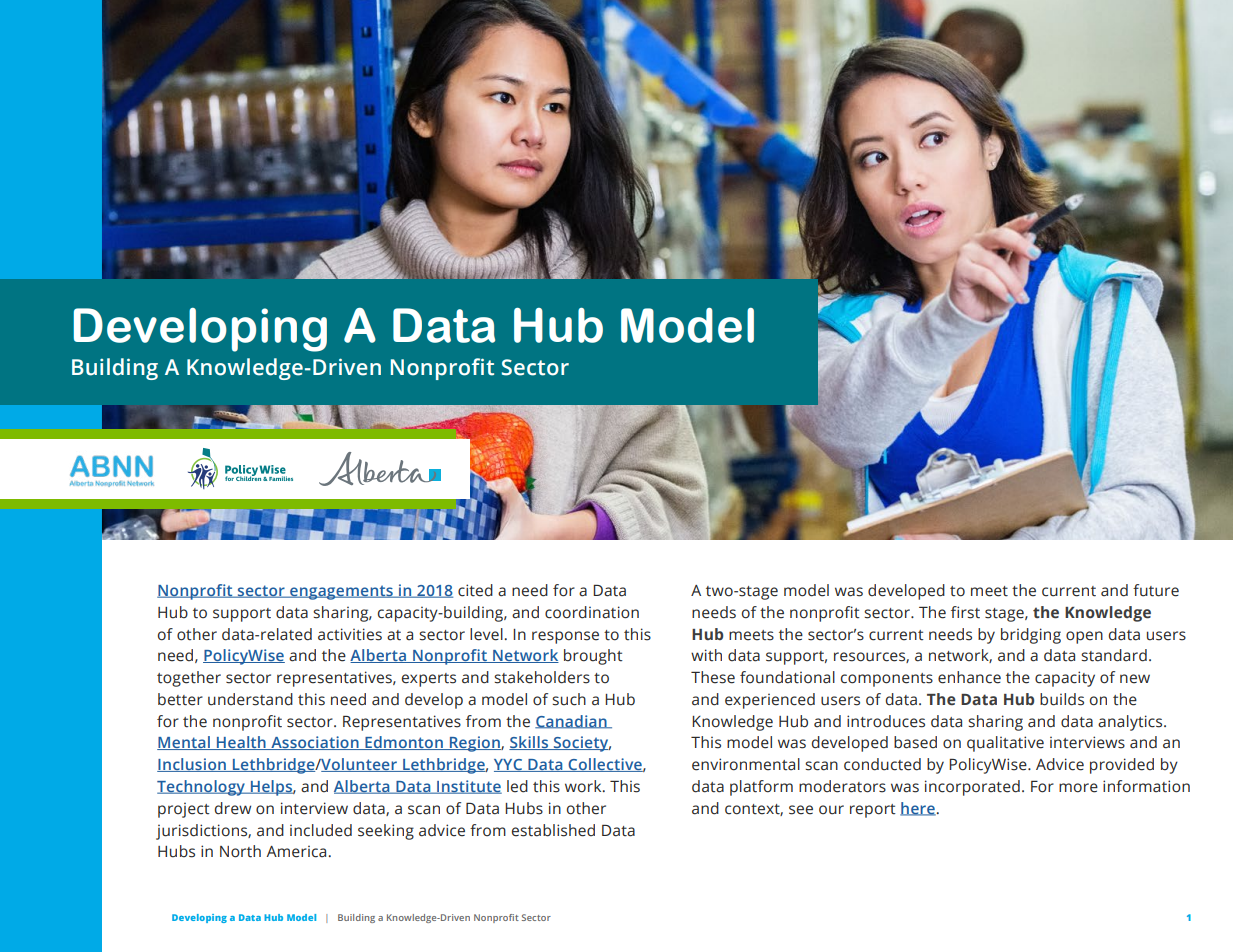 This screenshot has height=952, width=1233. Describe the element at coordinates (592, 612) in the screenshot. I see `coordination` at that location.
